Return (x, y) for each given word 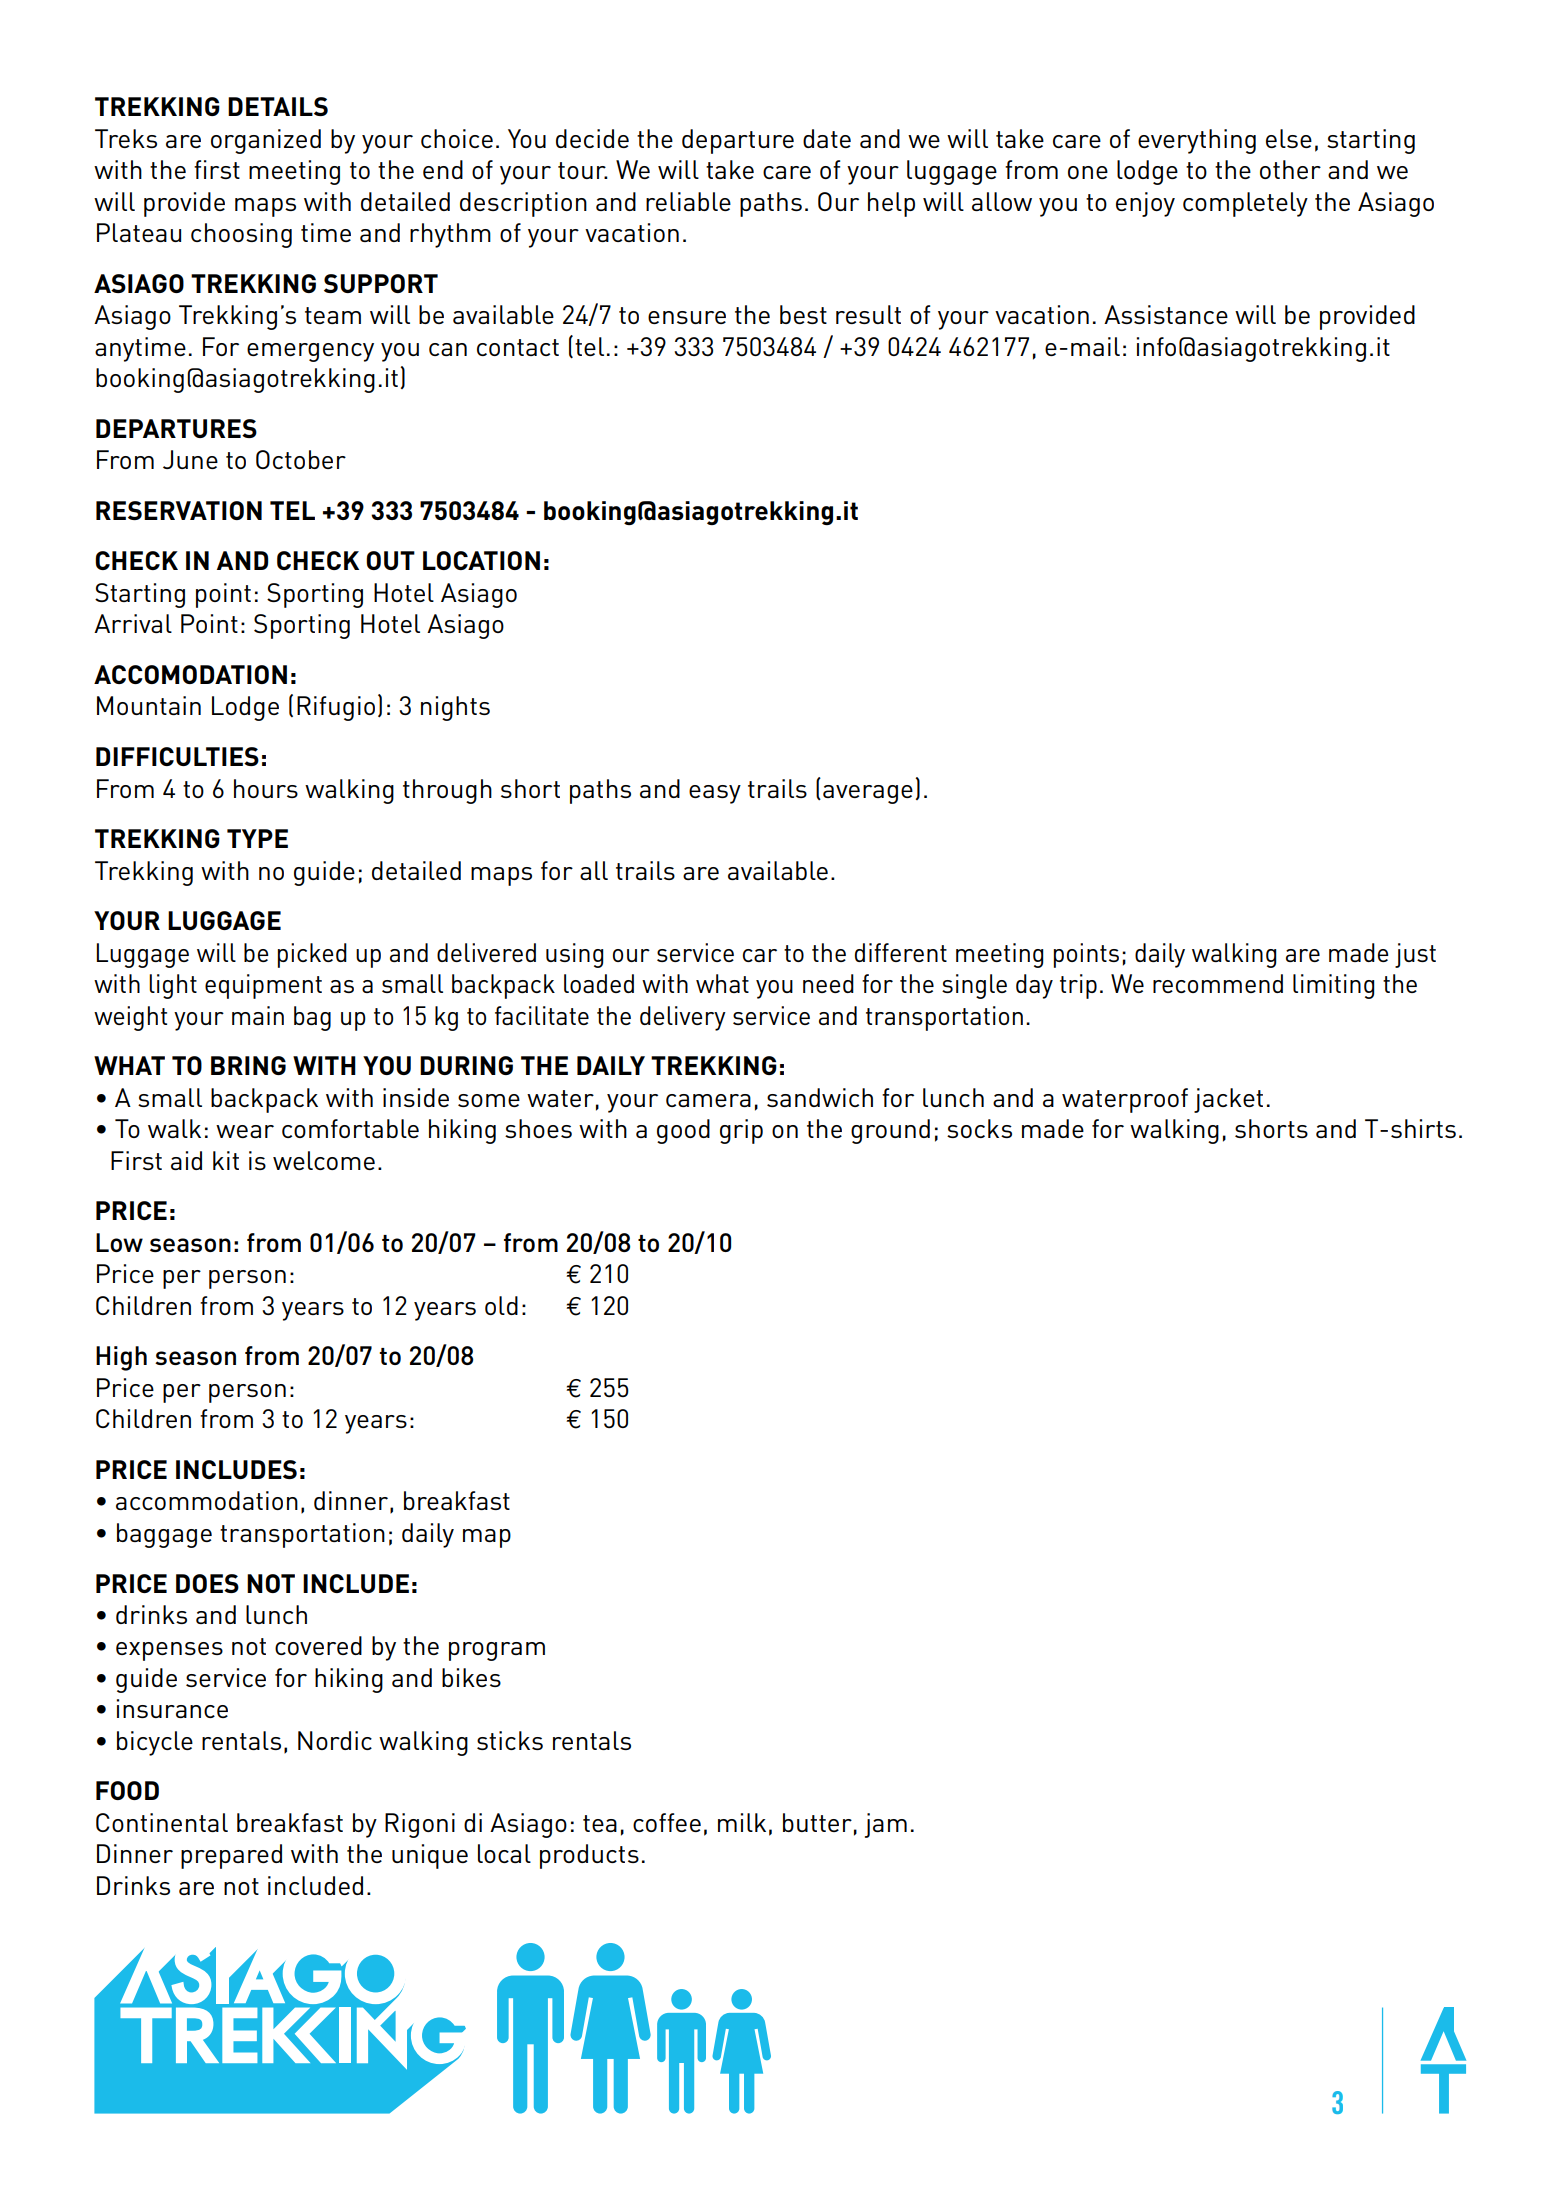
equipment (263, 986)
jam (886, 1825)
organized (266, 141)
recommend (1218, 983)
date (827, 138)
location (481, 560)
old (501, 1305)
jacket (1228, 1100)
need (828, 983)
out (390, 560)
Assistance (1166, 314)
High (121, 1358)
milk (742, 1822)
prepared (231, 1856)
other (1290, 169)
